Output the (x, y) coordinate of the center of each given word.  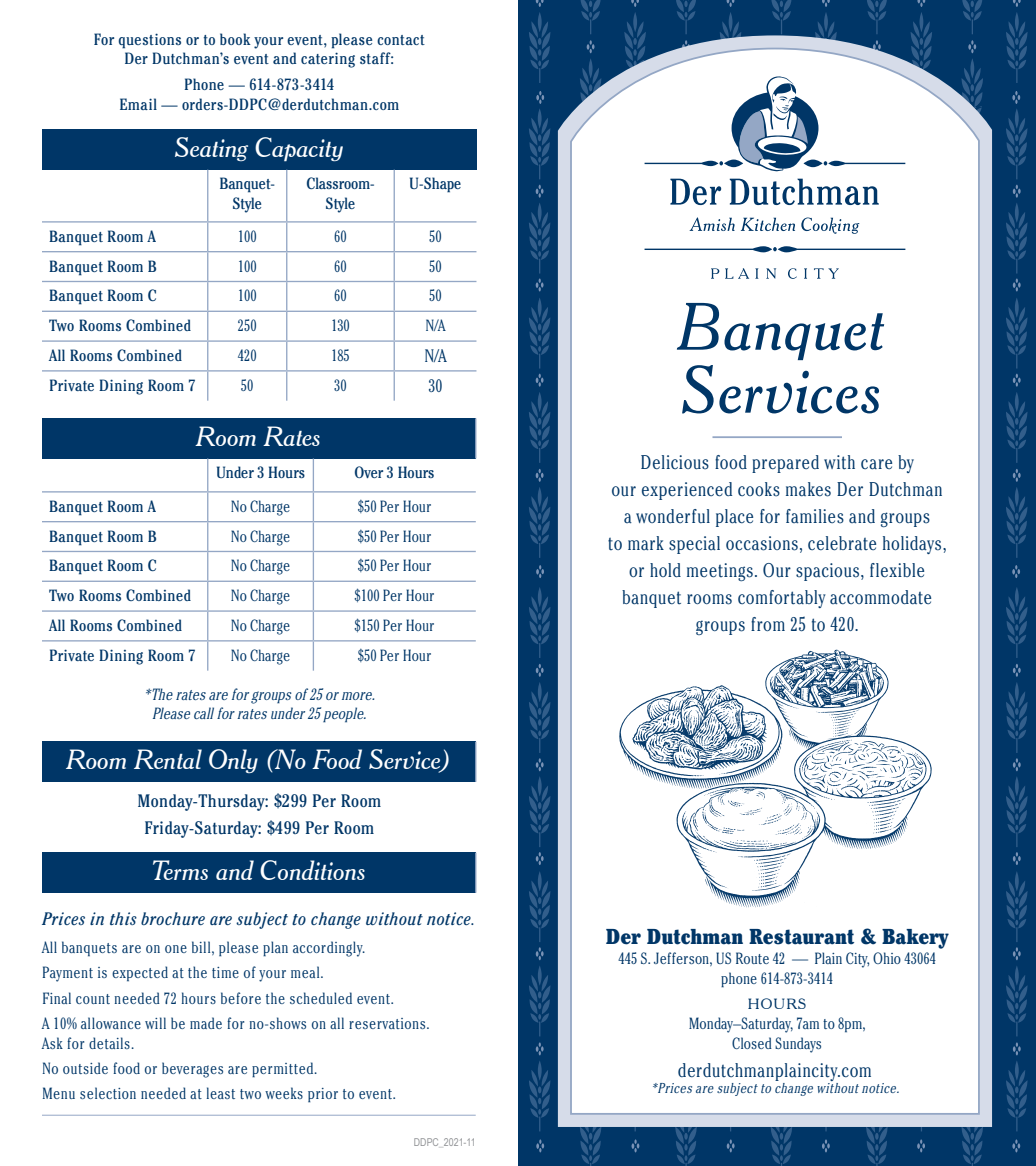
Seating (211, 149)
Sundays (798, 1045)
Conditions (312, 870)
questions (149, 41)
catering (328, 60)
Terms (180, 870)
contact (401, 40)
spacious (829, 572)
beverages (192, 1070)
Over (369, 472)
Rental (168, 759)
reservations (388, 1023)
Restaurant (801, 937)
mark (646, 543)
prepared (785, 464)
